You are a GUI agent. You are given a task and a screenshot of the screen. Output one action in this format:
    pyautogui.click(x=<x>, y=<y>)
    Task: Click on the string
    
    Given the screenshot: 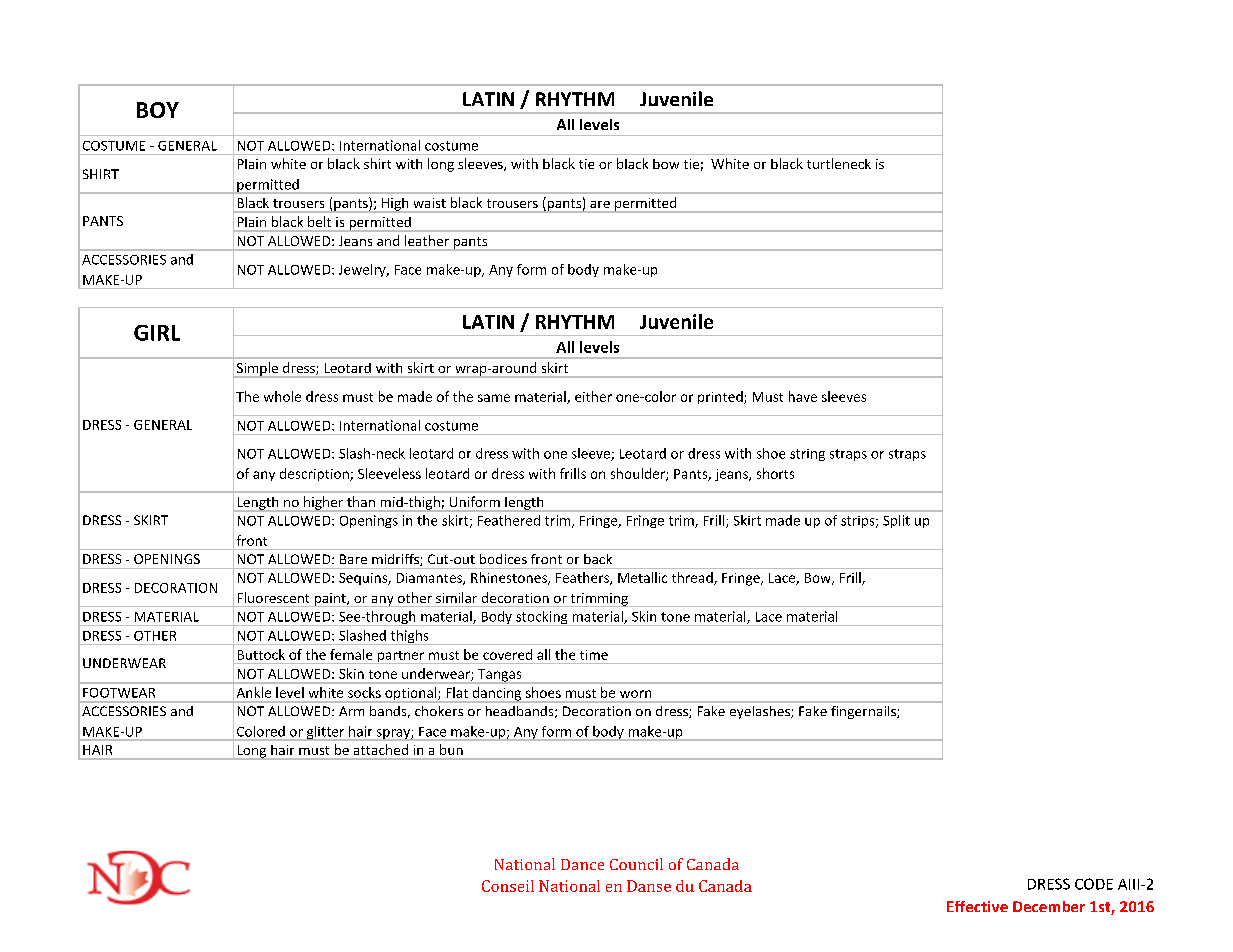 What is the action you would take?
    pyautogui.click(x=807, y=455)
